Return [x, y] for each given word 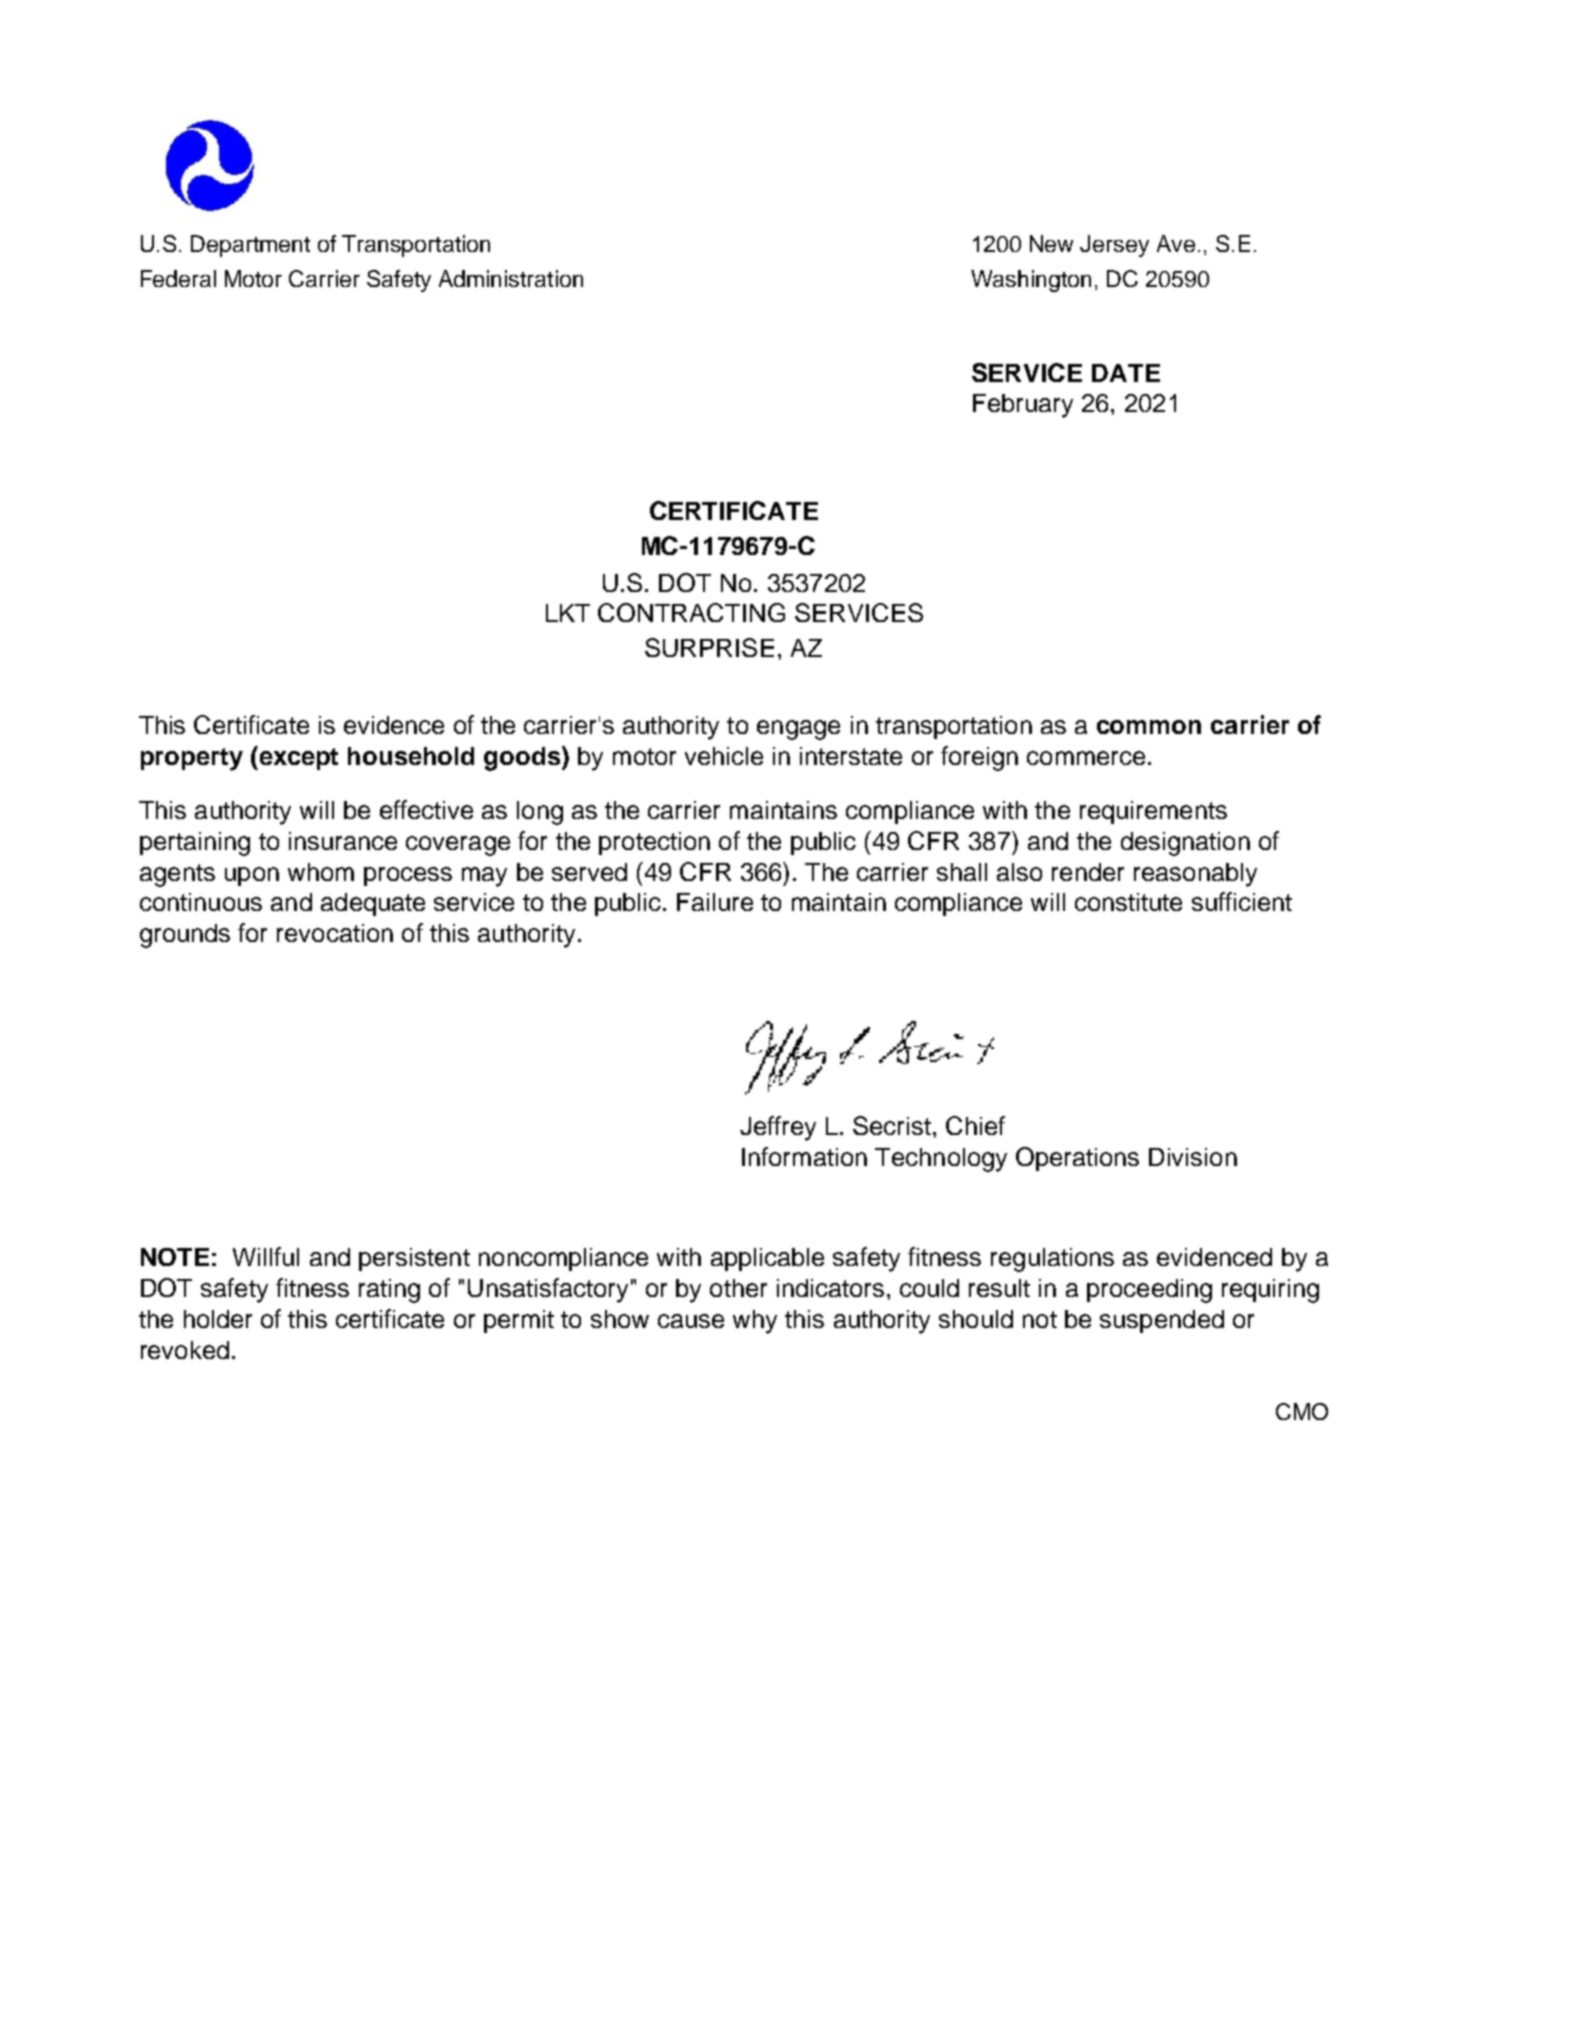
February [1023, 406]
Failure [715, 902]
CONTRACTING [691, 612]
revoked [185, 1350]
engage [798, 730]
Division [1193, 1157]
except [297, 758]
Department [250, 246]
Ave [1176, 243]
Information [804, 1156]
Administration [511, 278]
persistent [414, 1259]
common [1149, 727]
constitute [1128, 902]
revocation [335, 933]
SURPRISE [709, 647]
